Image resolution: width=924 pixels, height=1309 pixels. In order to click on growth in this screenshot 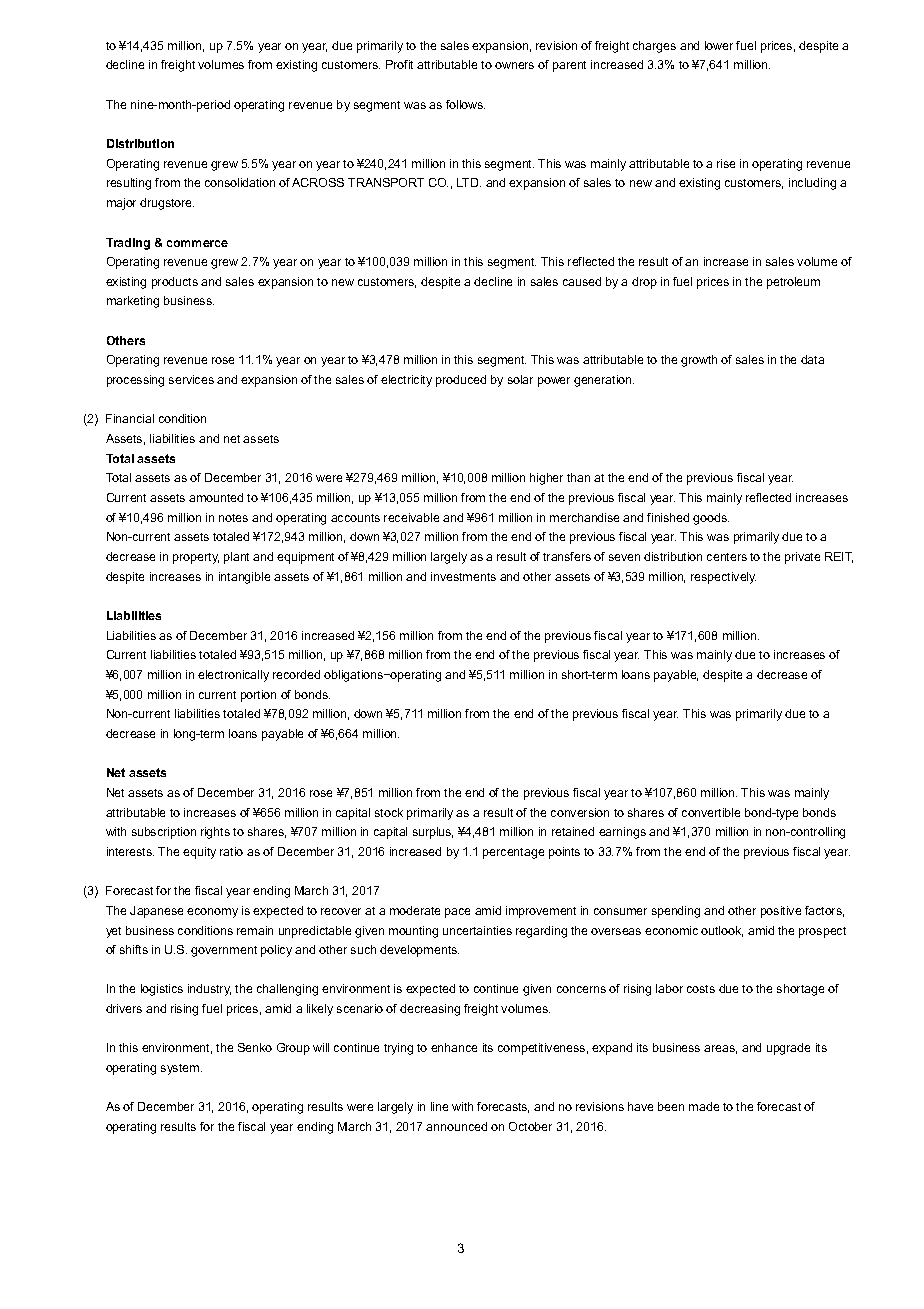, I will do `click(699, 361)`.
